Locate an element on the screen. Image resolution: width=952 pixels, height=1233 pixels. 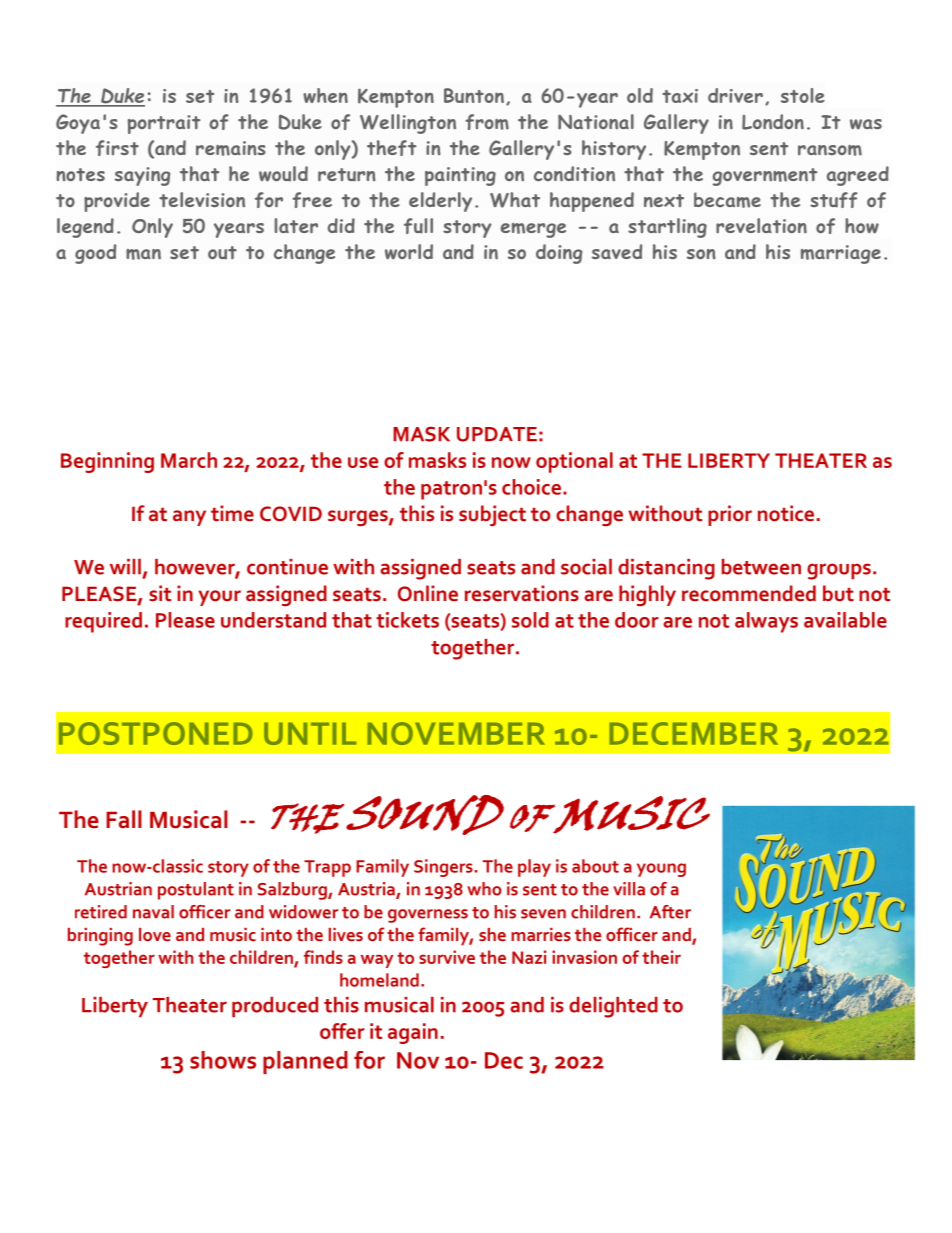
POSTPONED is located at coordinates (156, 733).
